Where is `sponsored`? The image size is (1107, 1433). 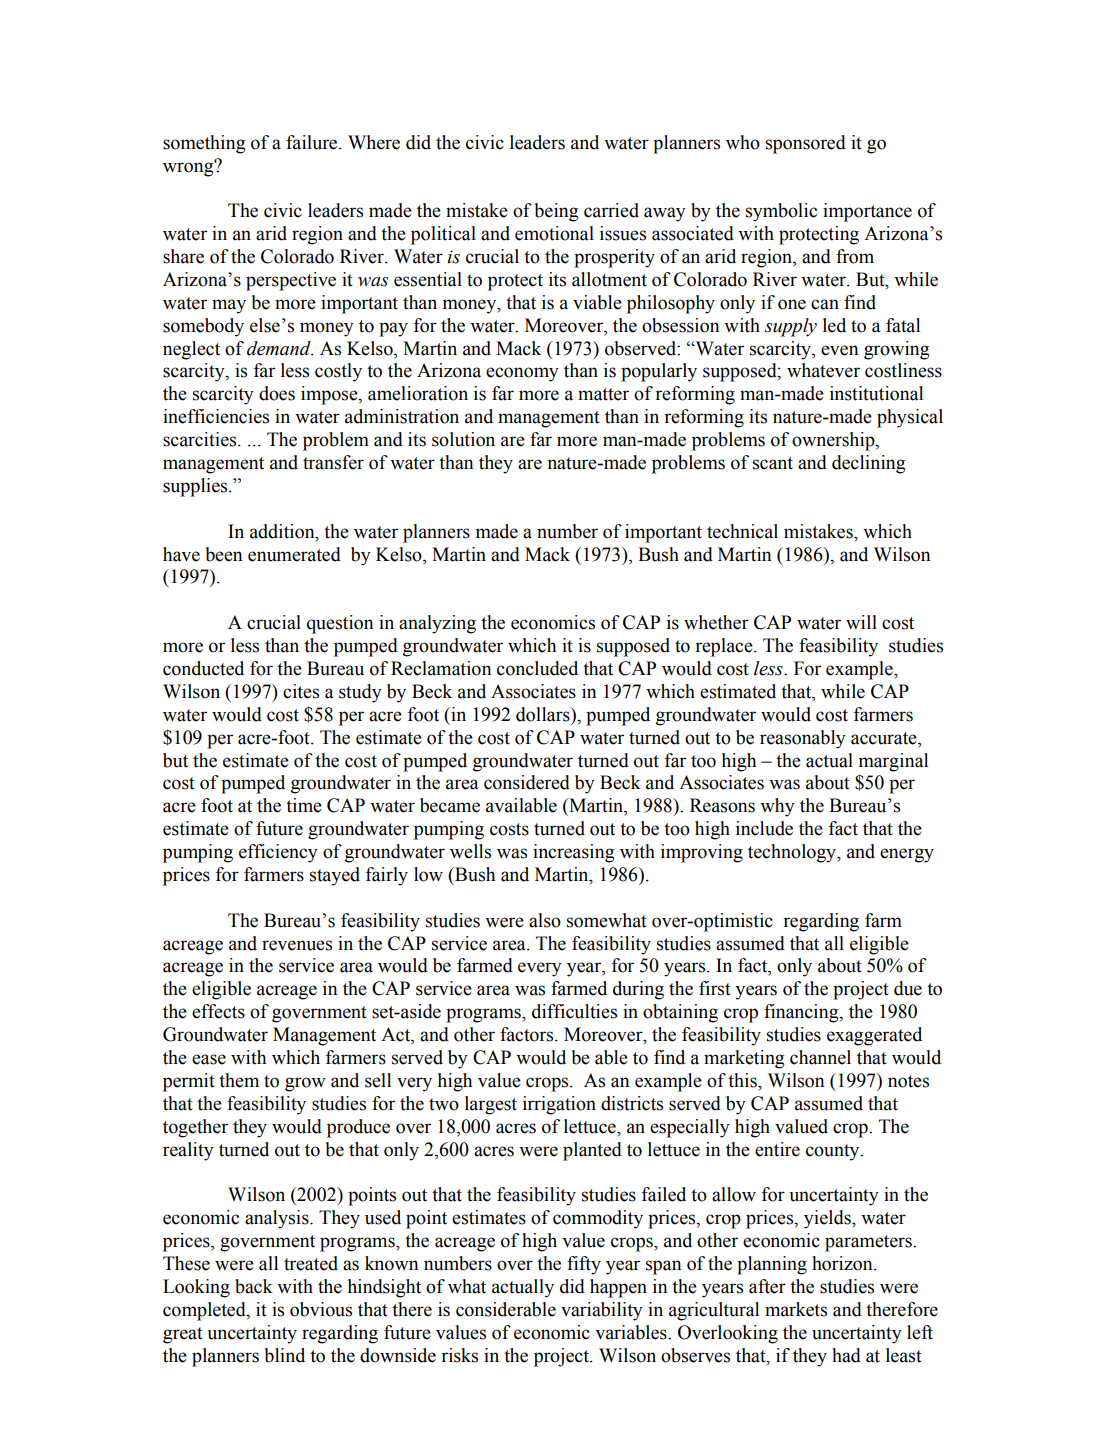
sponsored is located at coordinates (806, 144).
